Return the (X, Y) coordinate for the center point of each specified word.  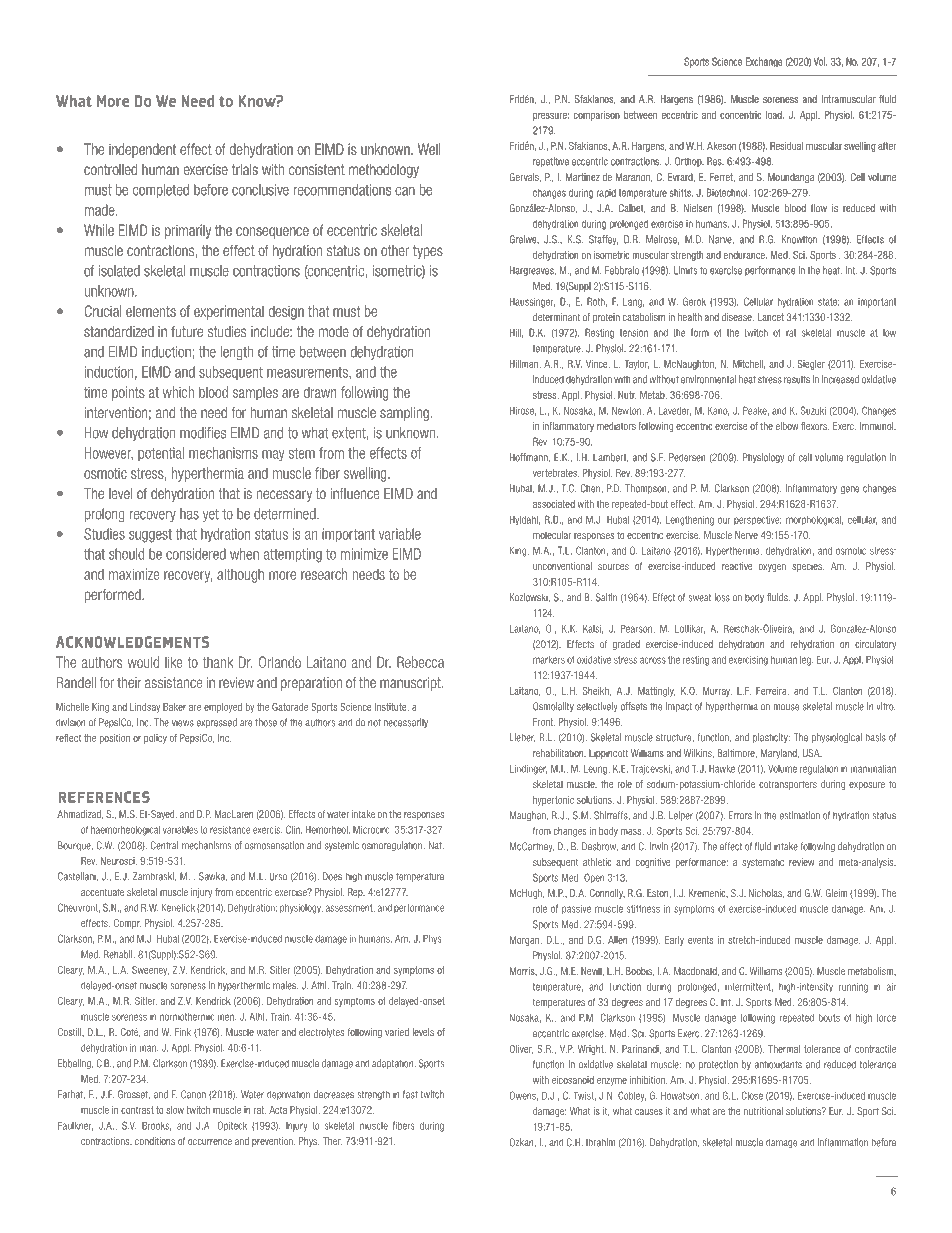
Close (752, 1095)
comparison (596, 116)
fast (410, 1094)
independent (142, 150)
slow (175, 1110)
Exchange (764, 62)
